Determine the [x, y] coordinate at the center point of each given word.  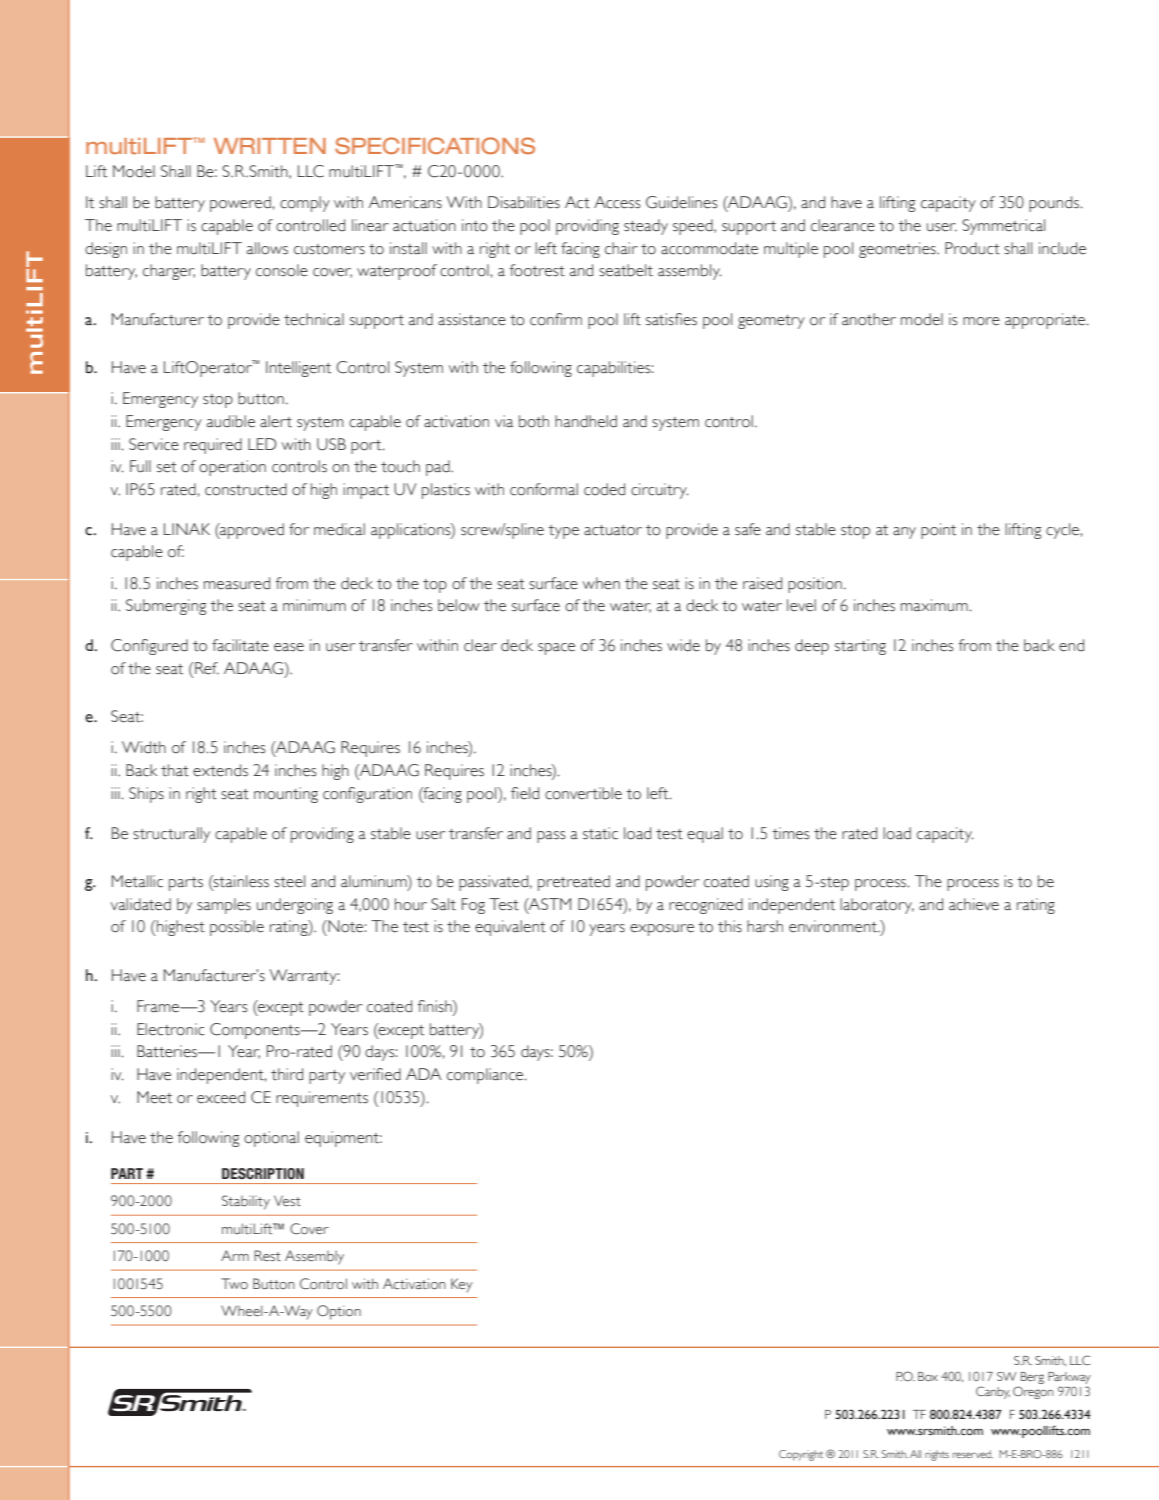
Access [617, 202]
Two [234, 1283]
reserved [973, 1454]
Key [462, 1285]
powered [240, 204]
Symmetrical [1003, 227]
